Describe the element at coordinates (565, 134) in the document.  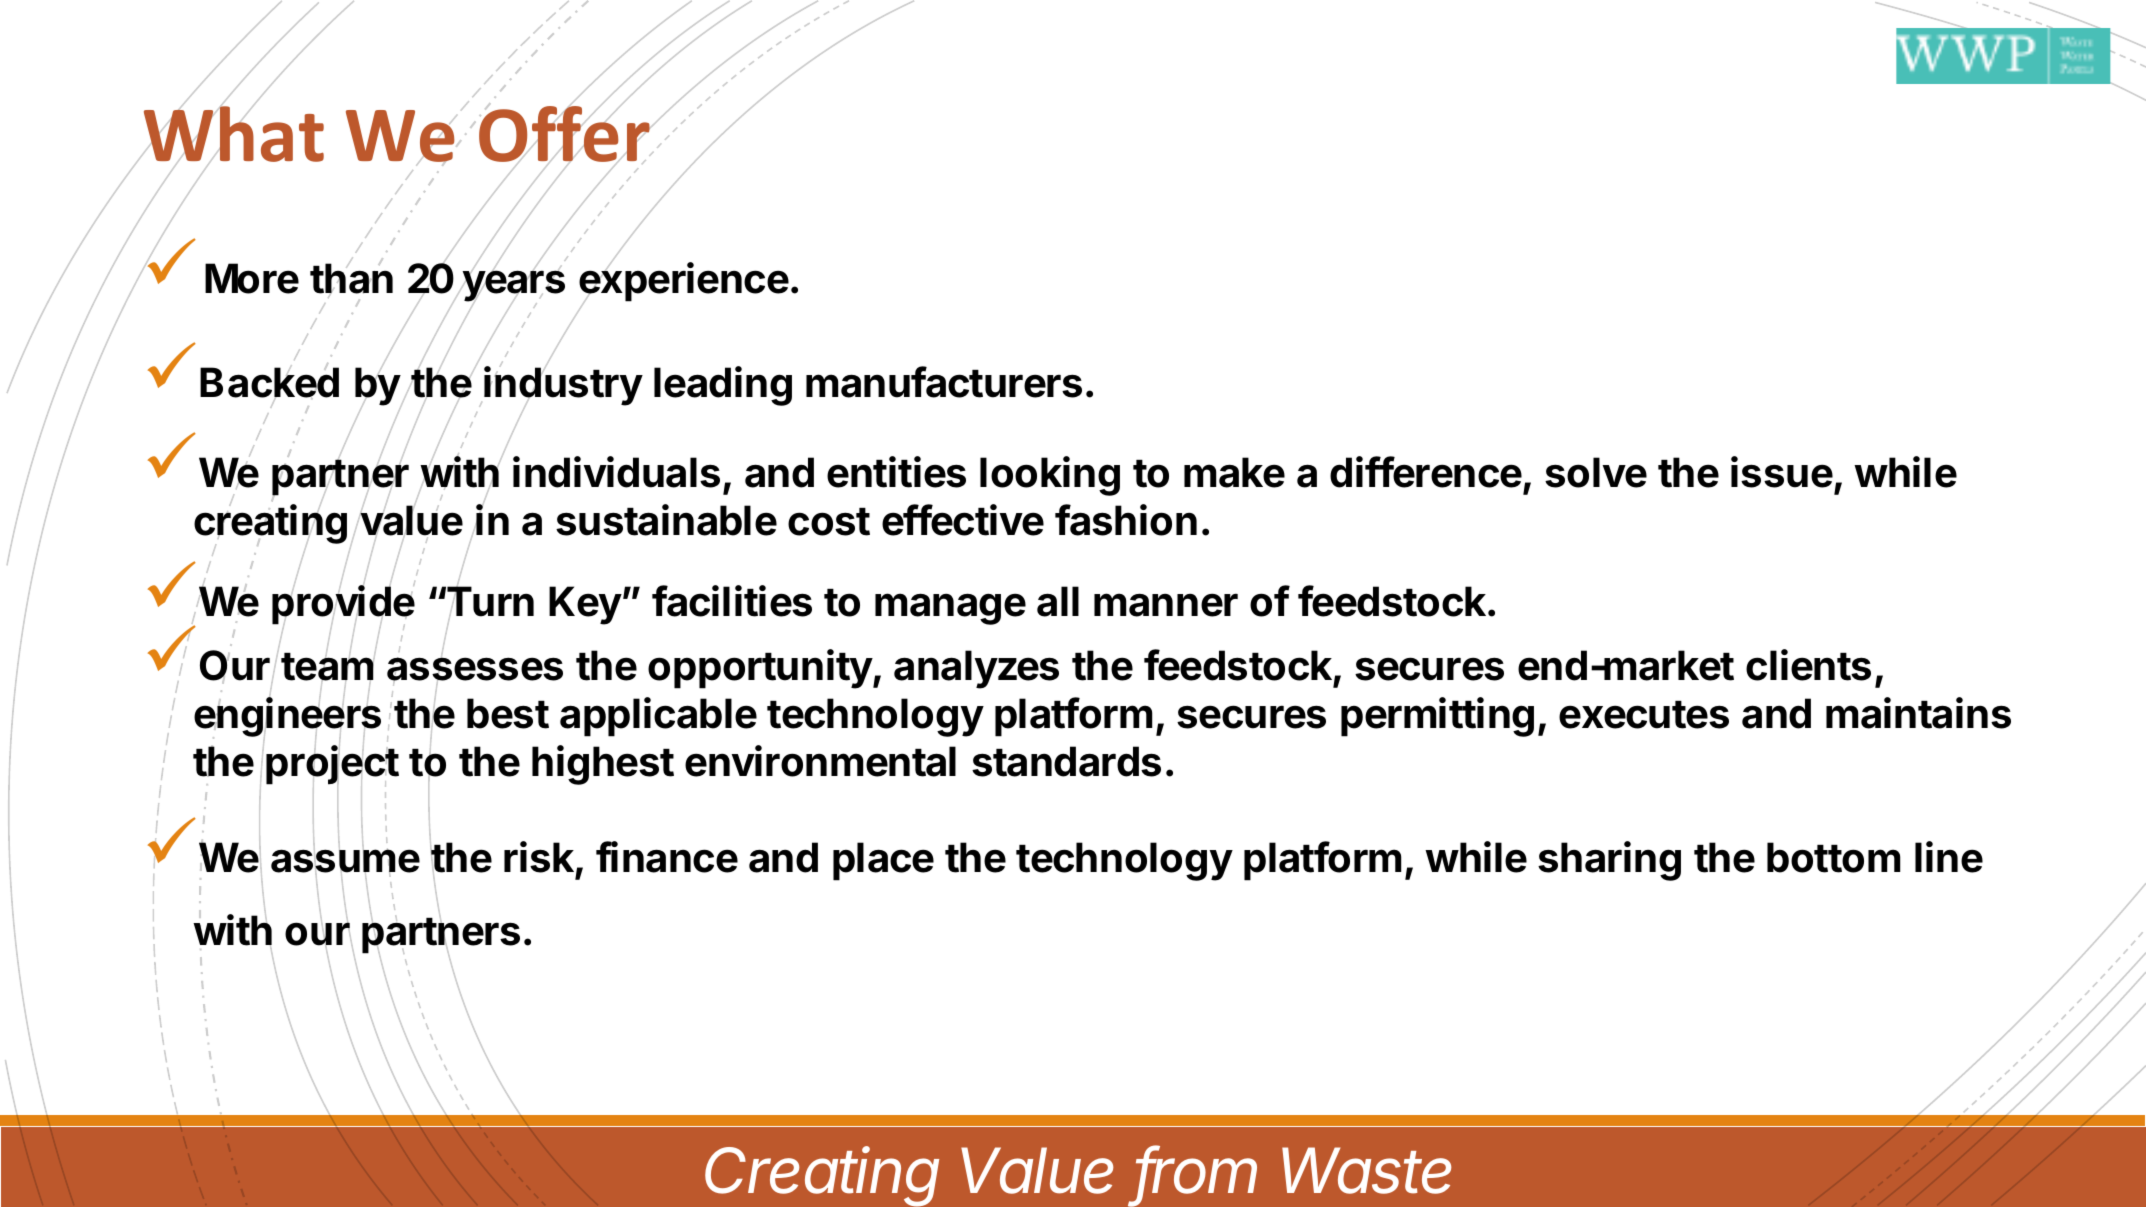
I see `Offer` at that location.
